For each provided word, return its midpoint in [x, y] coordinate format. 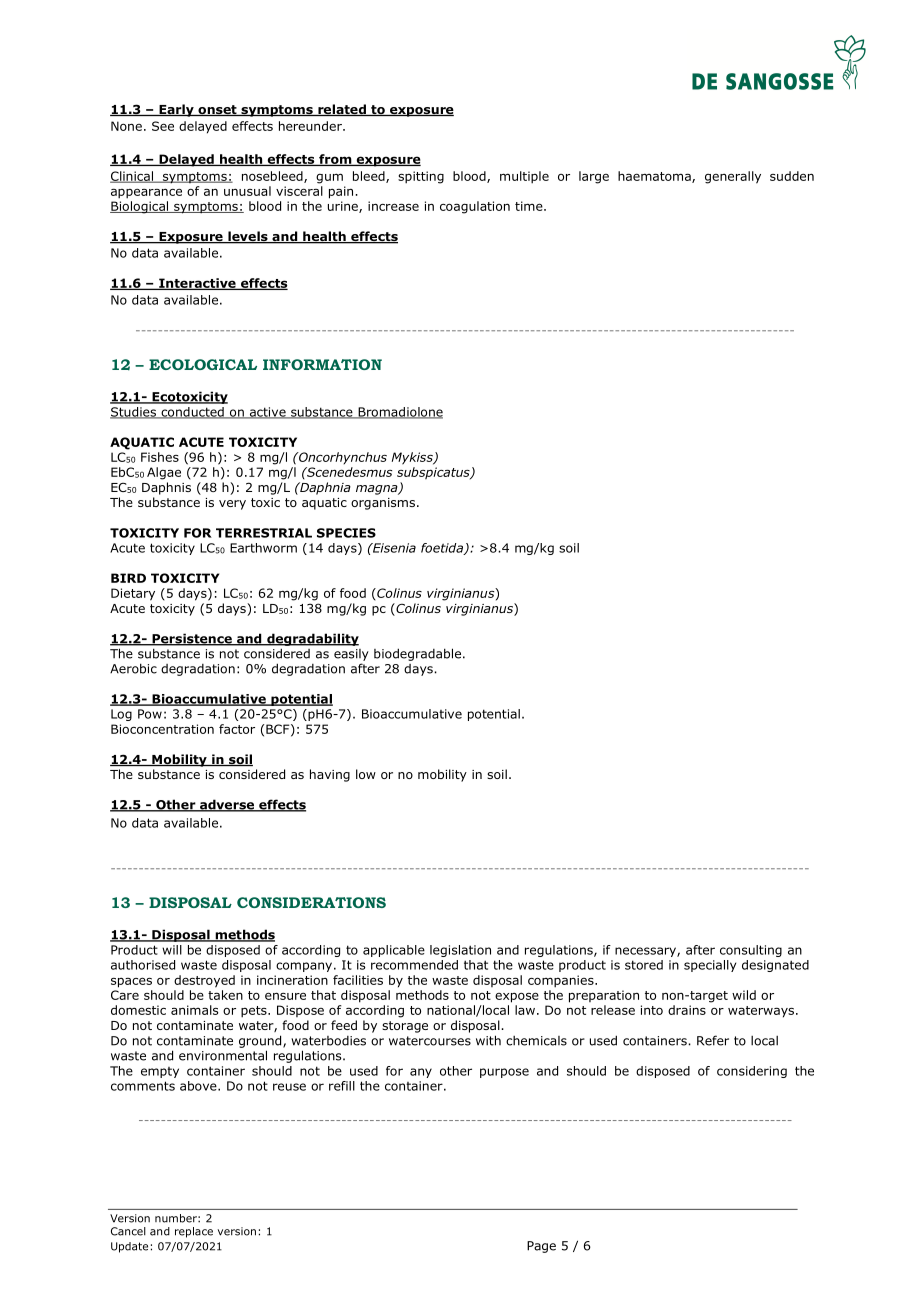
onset [217, 110]
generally [733, 177]
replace [194, 1232]
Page [541, 1247]
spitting [421, 177]
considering [752, 1072]
